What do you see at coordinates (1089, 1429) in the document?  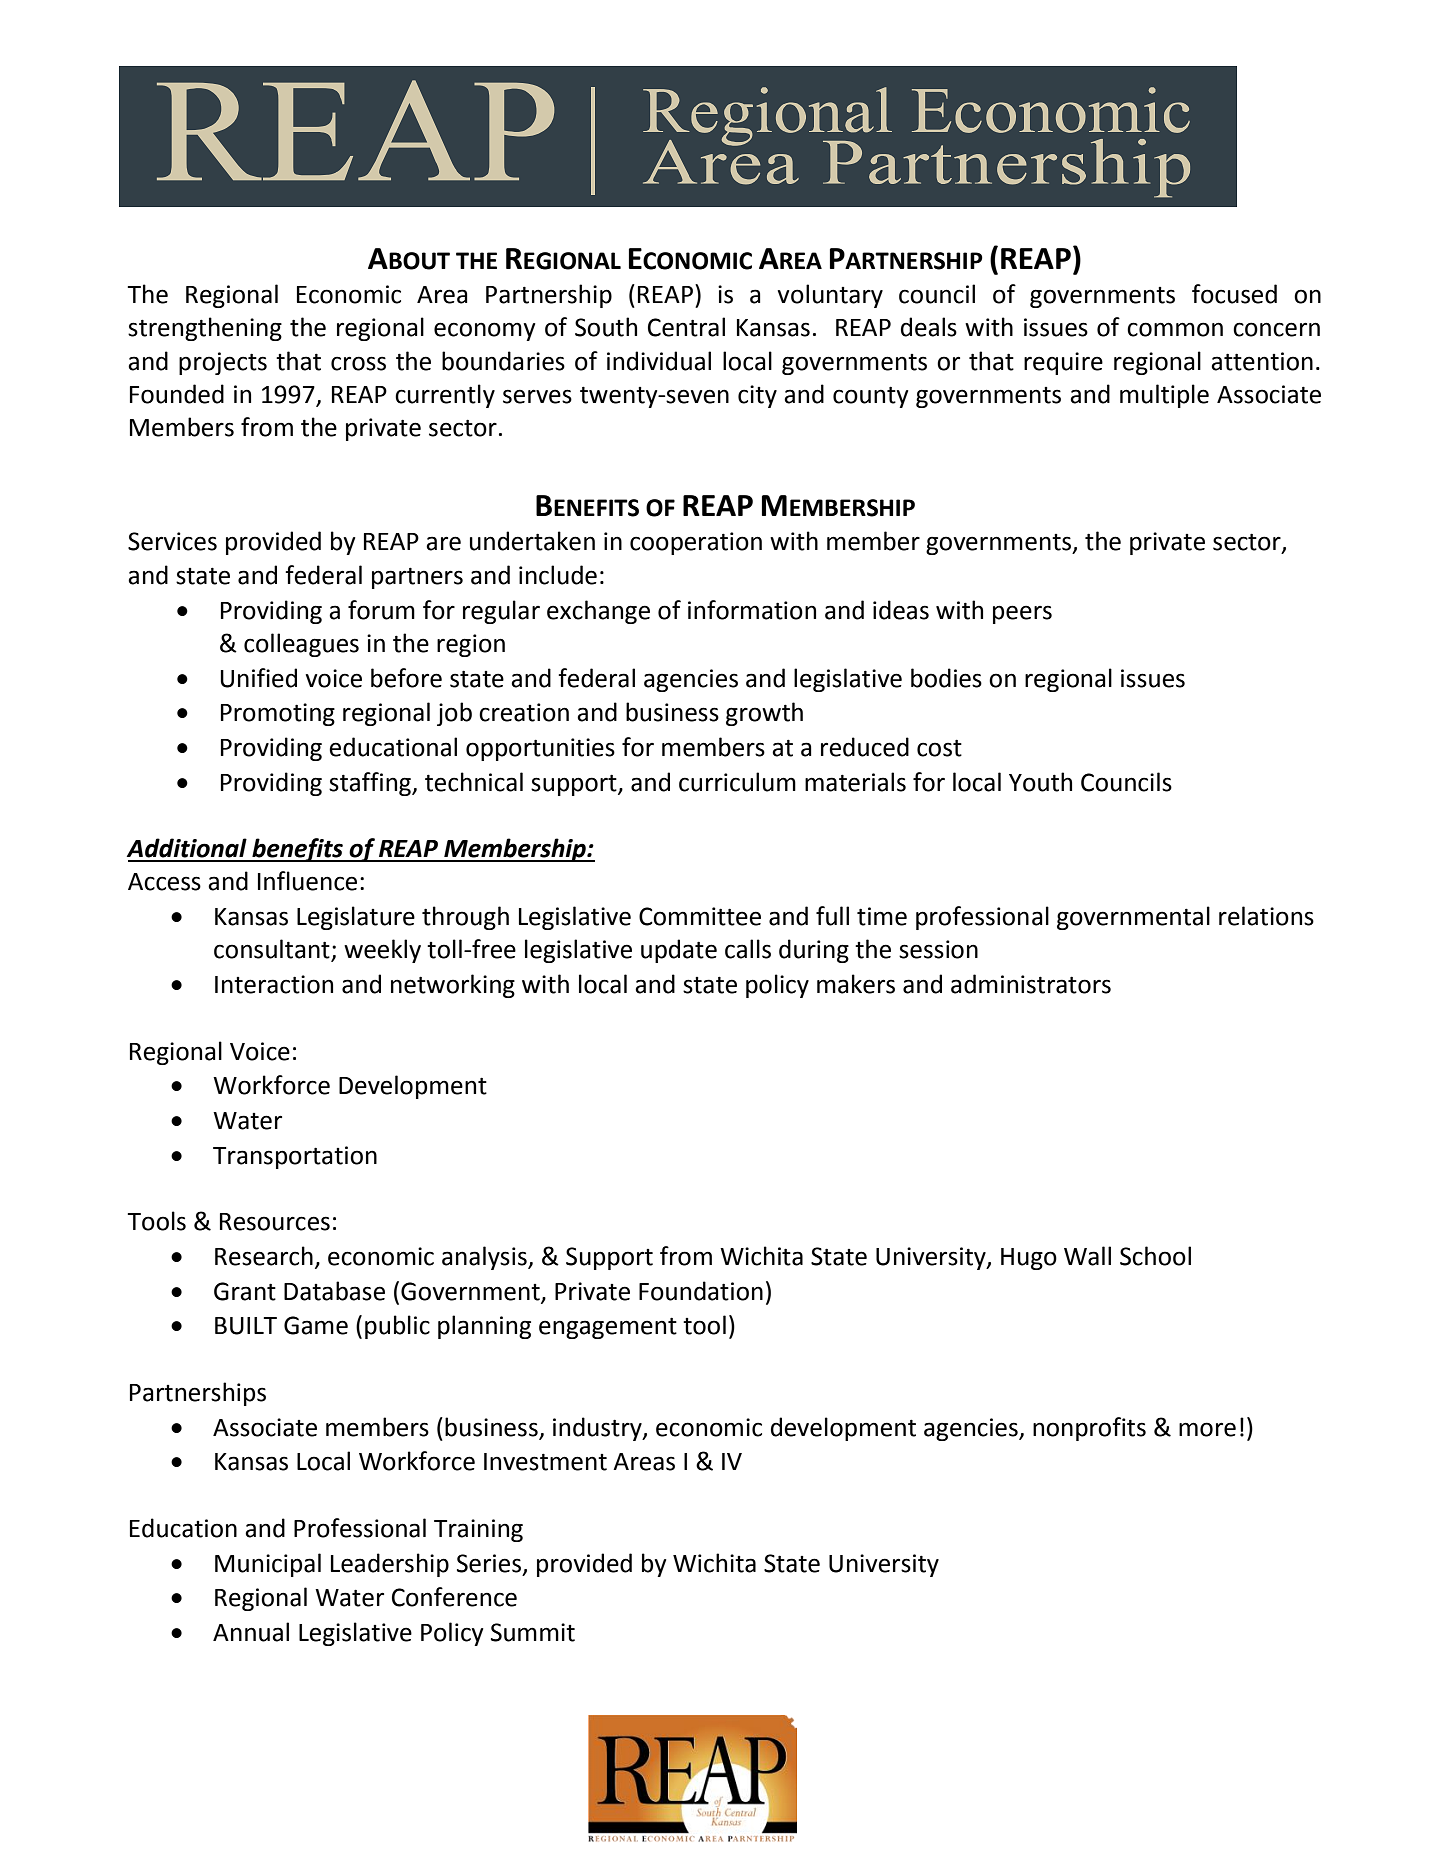 I see `nonprofits` at bounding box center [1089, 1429].
